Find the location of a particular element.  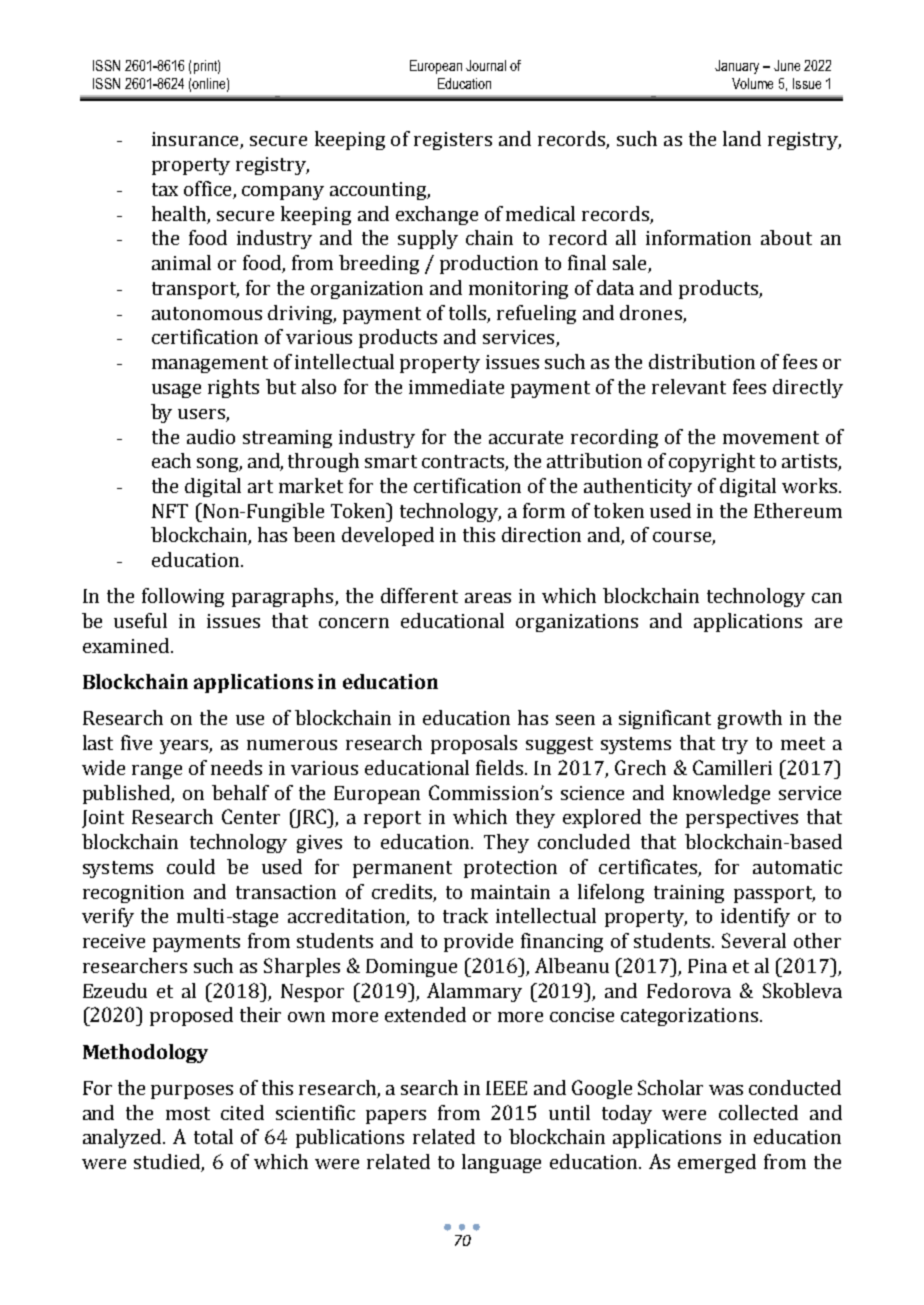

Volume is located at coordinates (752, 83).
